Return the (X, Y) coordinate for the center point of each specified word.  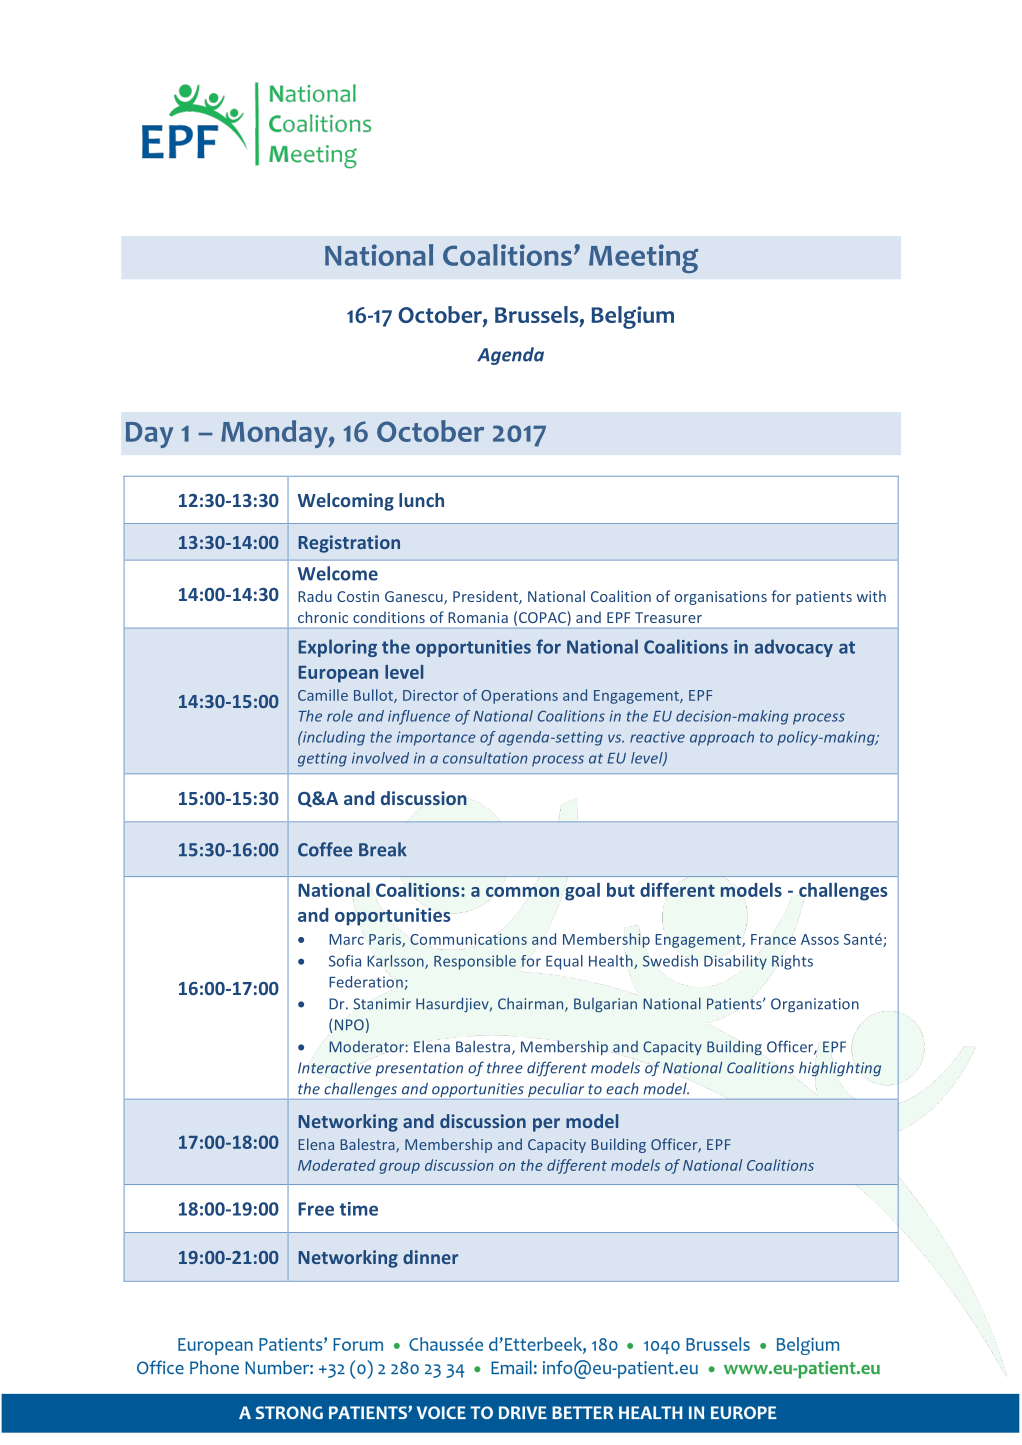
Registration (349, 544)
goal (582, 892)
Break (383, 849)
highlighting (840, 1068)
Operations (519, 697)
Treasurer (668, 617)
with (871, 596)
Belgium (632, 317)
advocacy (794, 648)
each (622, 1089)
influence (419, 717)
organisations (721, 598)
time (359, 1209)
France (773, 939)
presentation (419, 1069)
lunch (421, 500)
